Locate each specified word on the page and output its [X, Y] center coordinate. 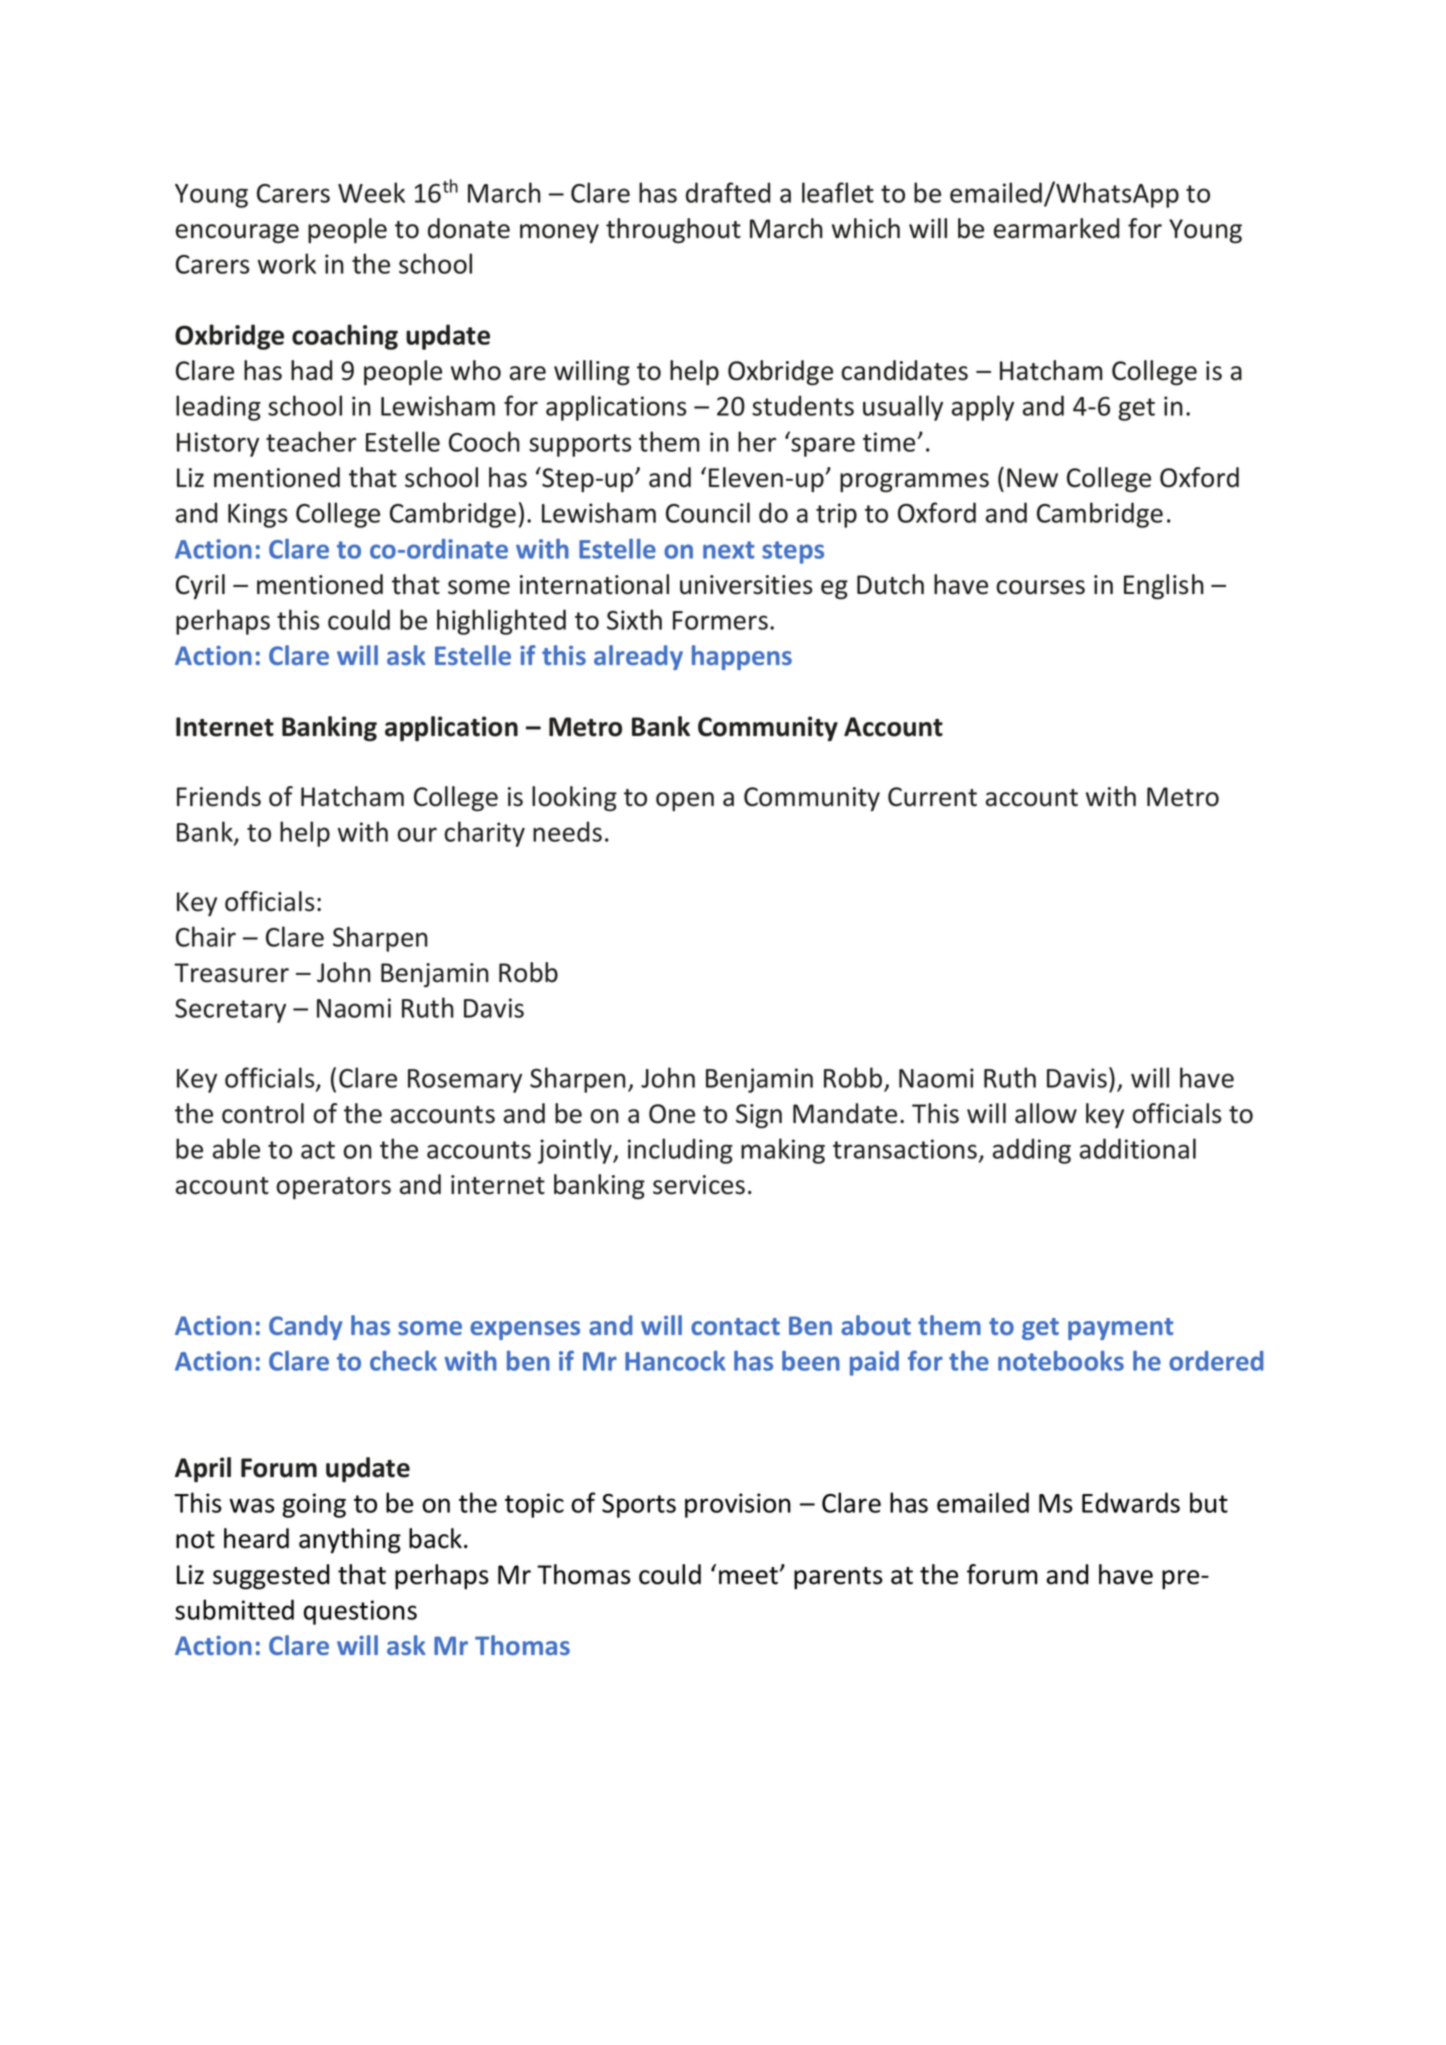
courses [1040, 587]
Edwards [1131, 1502]
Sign [759, 1116]
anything [350, 1541]
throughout [673, 230]
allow [1046, 1113]
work [287, 263]
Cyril [200, 586]
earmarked [1056, 228]
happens [742, 657]
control [263, 1113]
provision [738, 1505]
